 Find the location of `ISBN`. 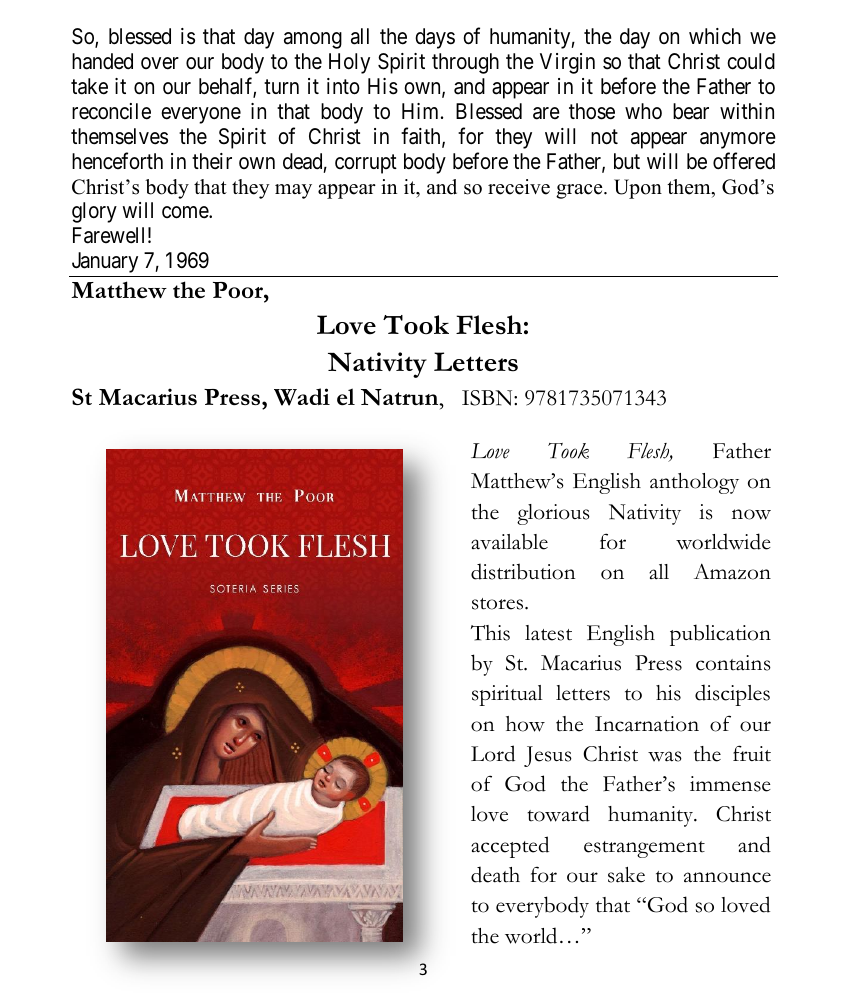

ISBN is located at coordinates (488, 398).
